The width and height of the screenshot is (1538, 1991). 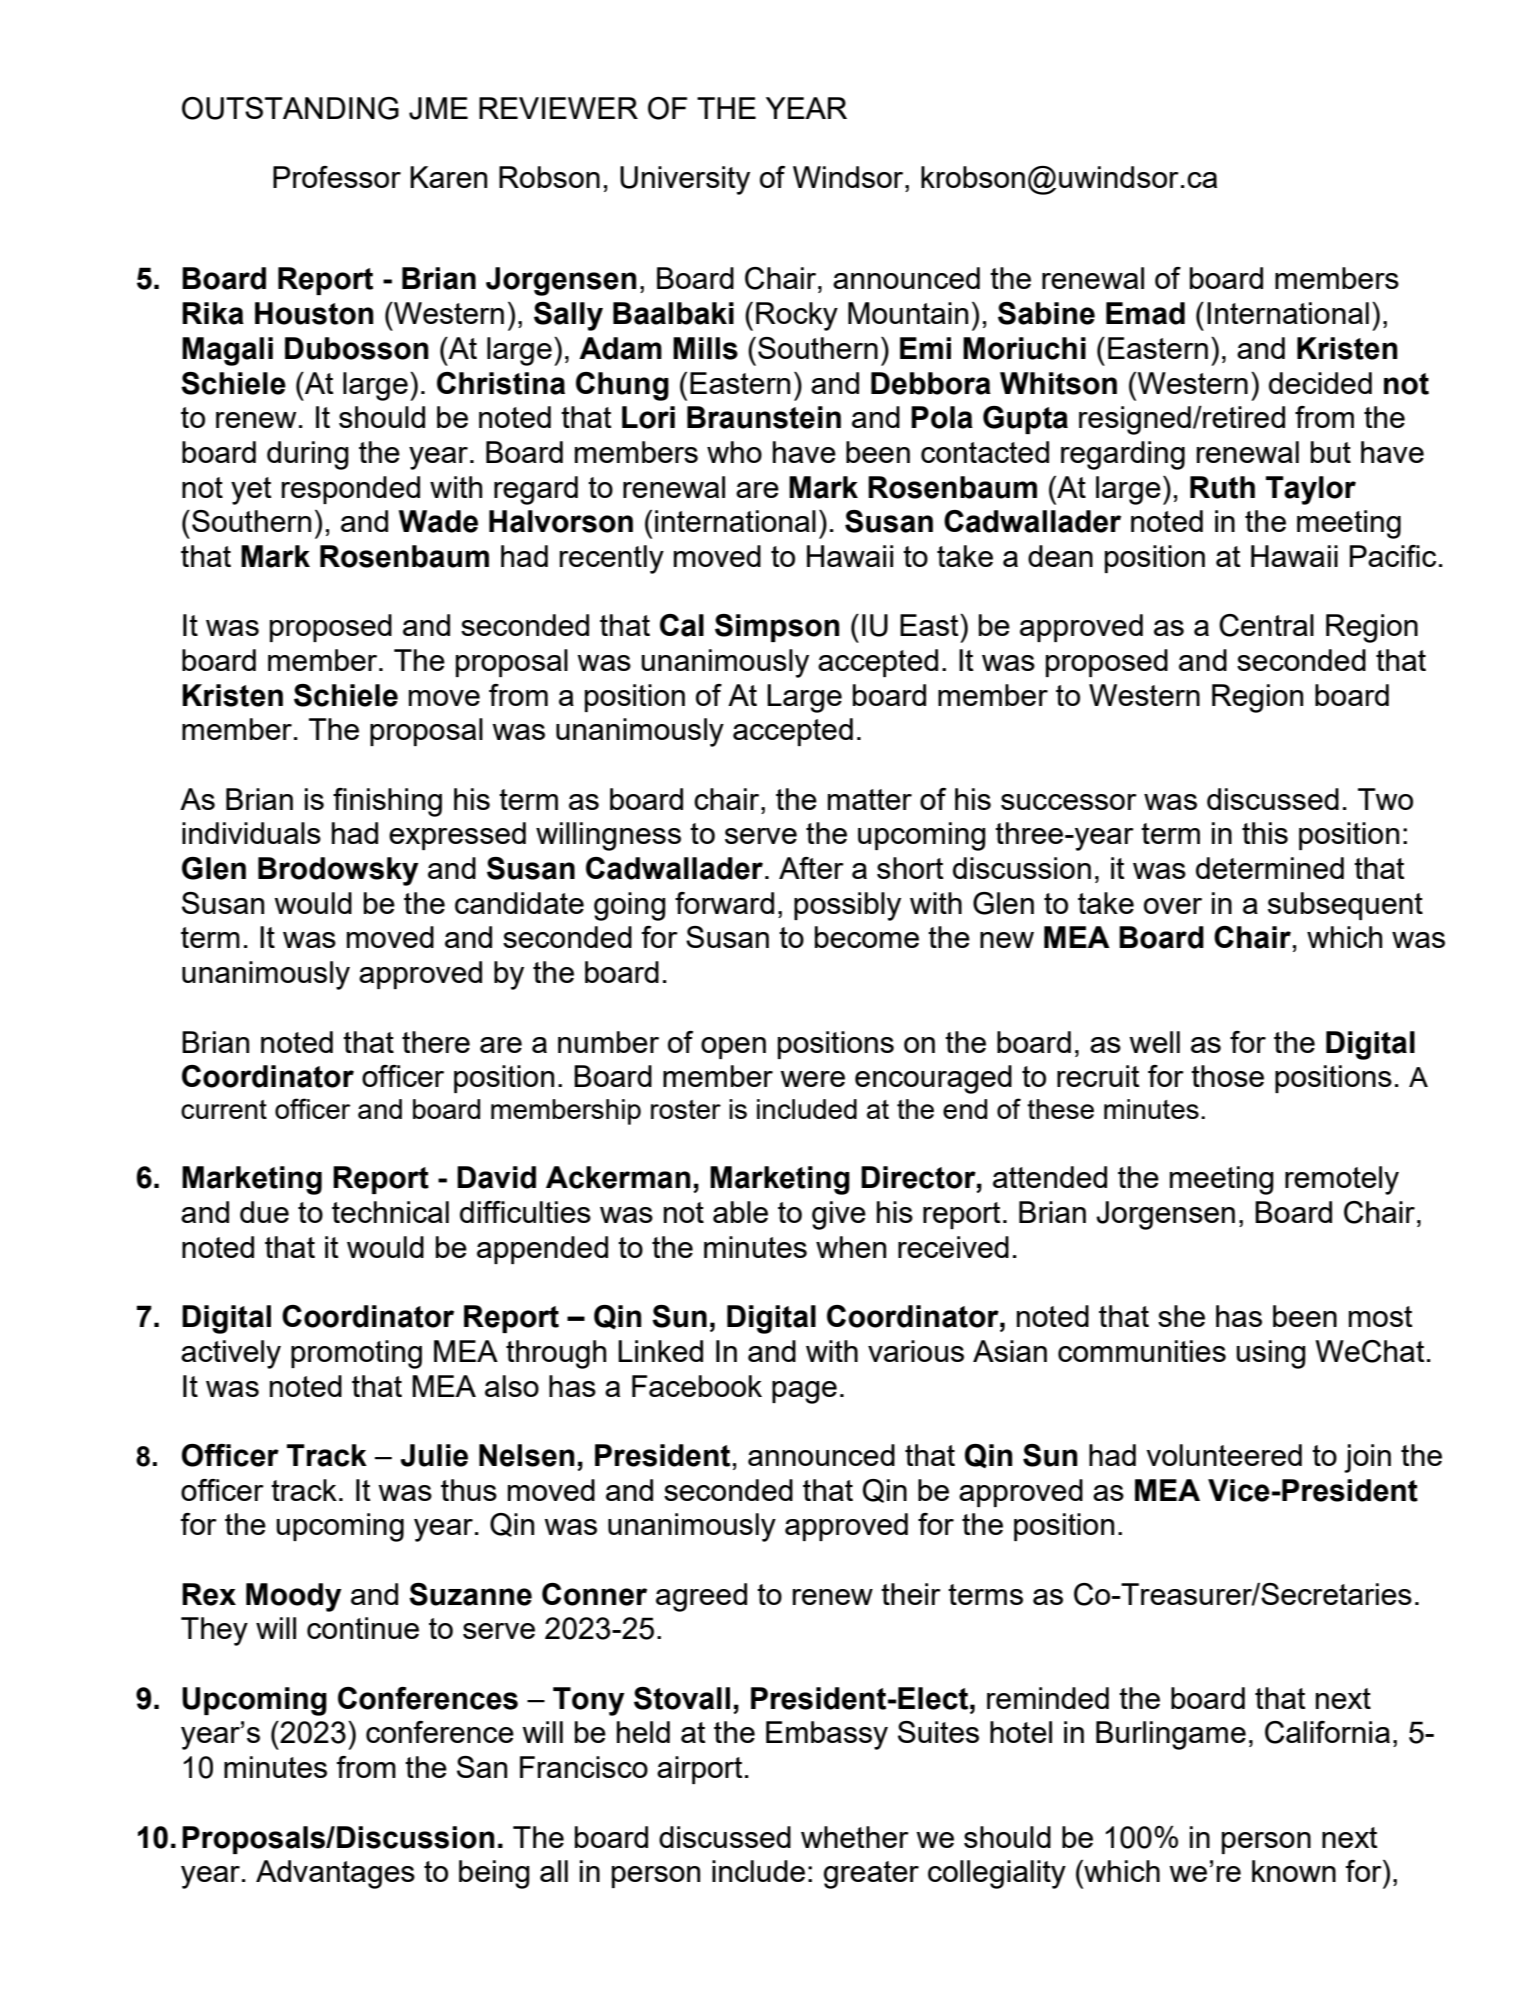 I want to click on technical, so click(x=390, y=1212).
